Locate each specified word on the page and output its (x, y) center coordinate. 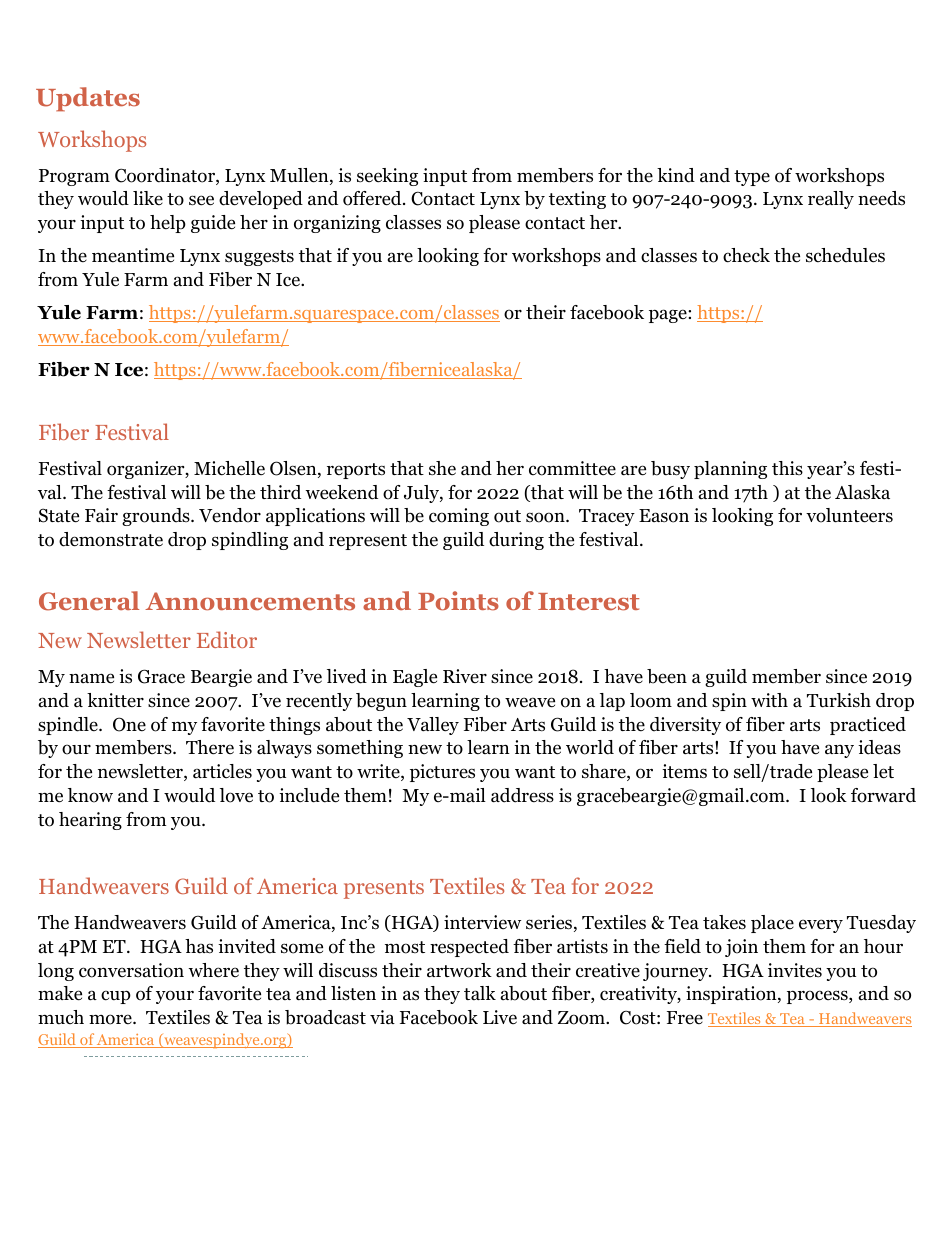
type (752, 178)
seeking (387, 177)
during (516, 541)
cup (116, 997)
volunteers (849, 515)
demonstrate (111, 539)
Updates (88, 99)
